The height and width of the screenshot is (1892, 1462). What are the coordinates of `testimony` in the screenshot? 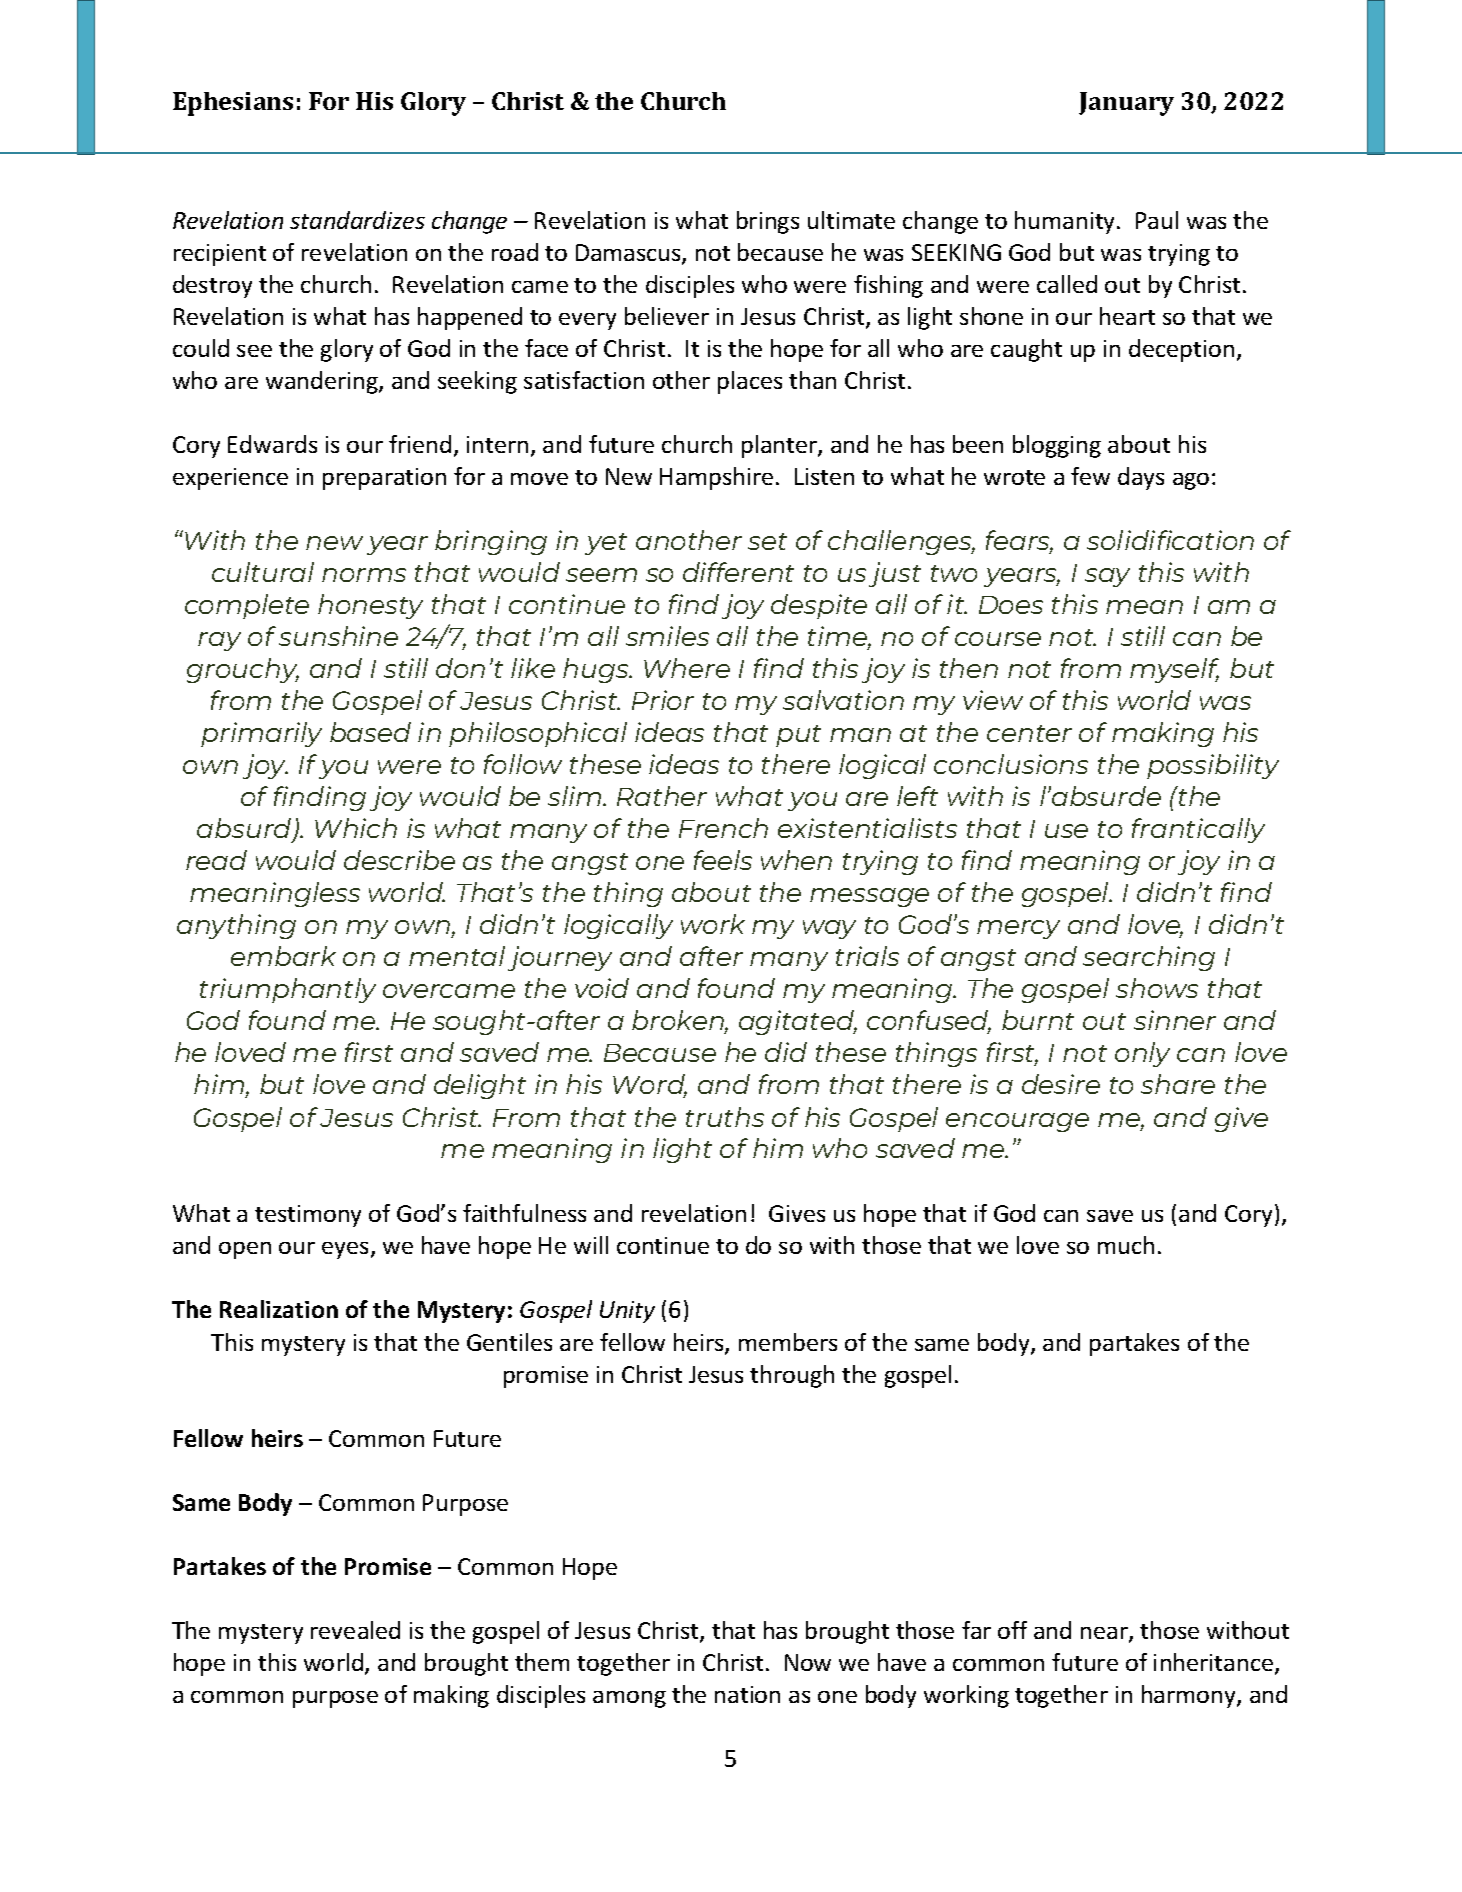 It's located at (308, 1216).
